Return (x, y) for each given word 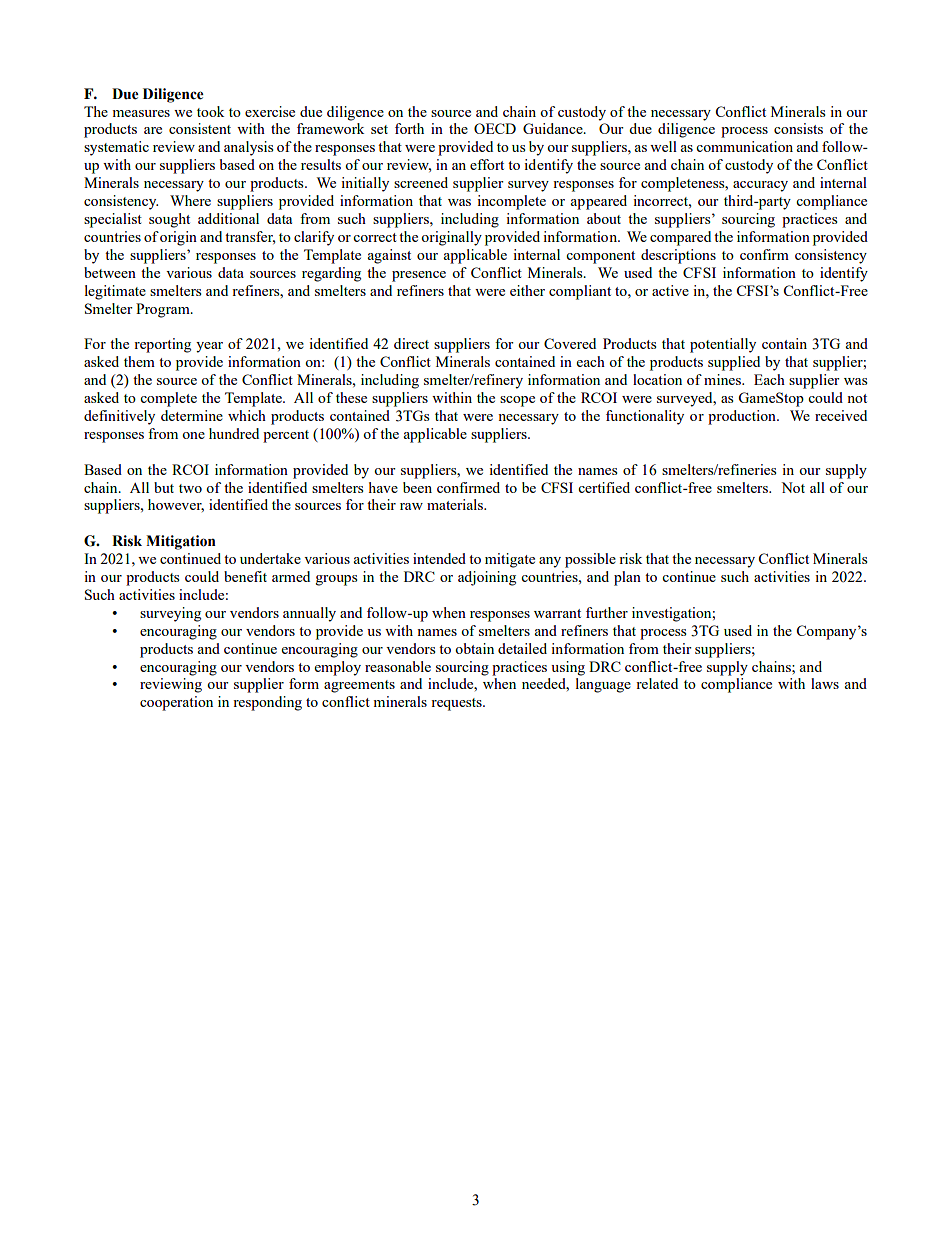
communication (744, 146)
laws (825, 683)
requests (457, 704)
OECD (495, 128)
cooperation (176, 703)
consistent (200, 128)
